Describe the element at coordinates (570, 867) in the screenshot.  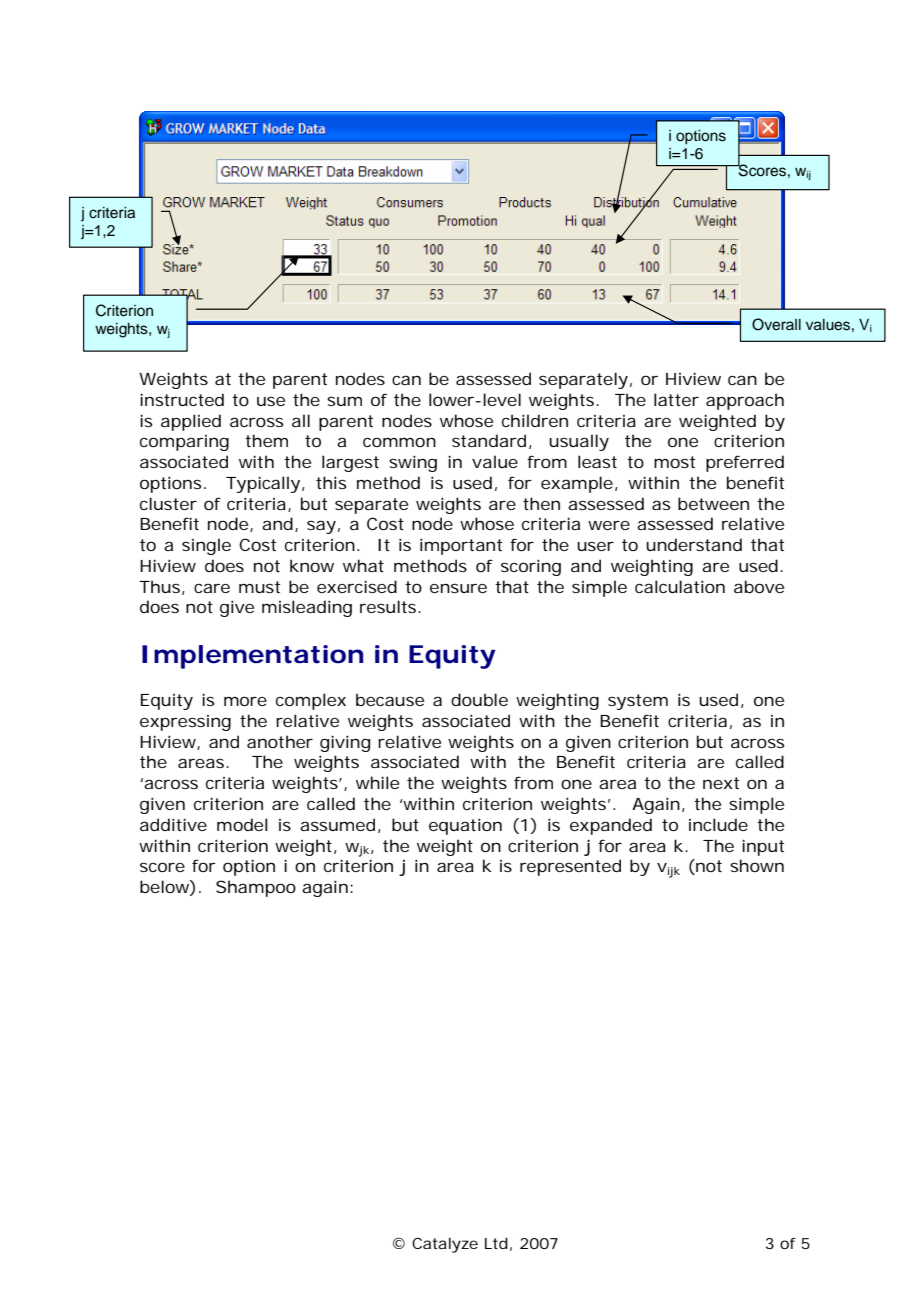
I see `represented` at that location.
